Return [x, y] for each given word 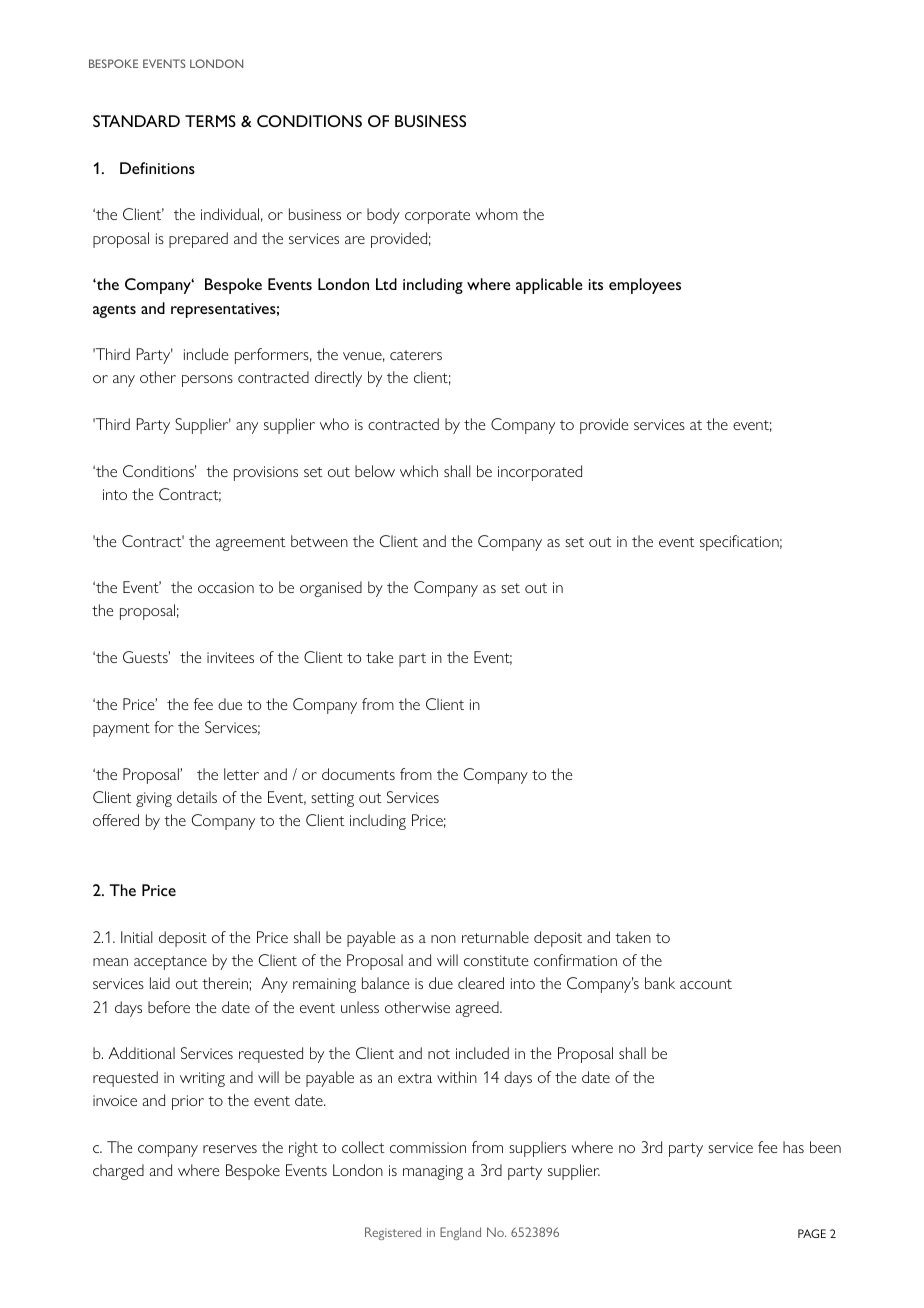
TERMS [210, 121]
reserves [230, 1149]
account [706, 984]
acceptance [170, 963]
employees [645, 286]
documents [358, 774]
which [419, 471]
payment [121, 730]
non [443, 939]
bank [660, 983]
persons [207, 381]
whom [496, 214]
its [596, 284]
